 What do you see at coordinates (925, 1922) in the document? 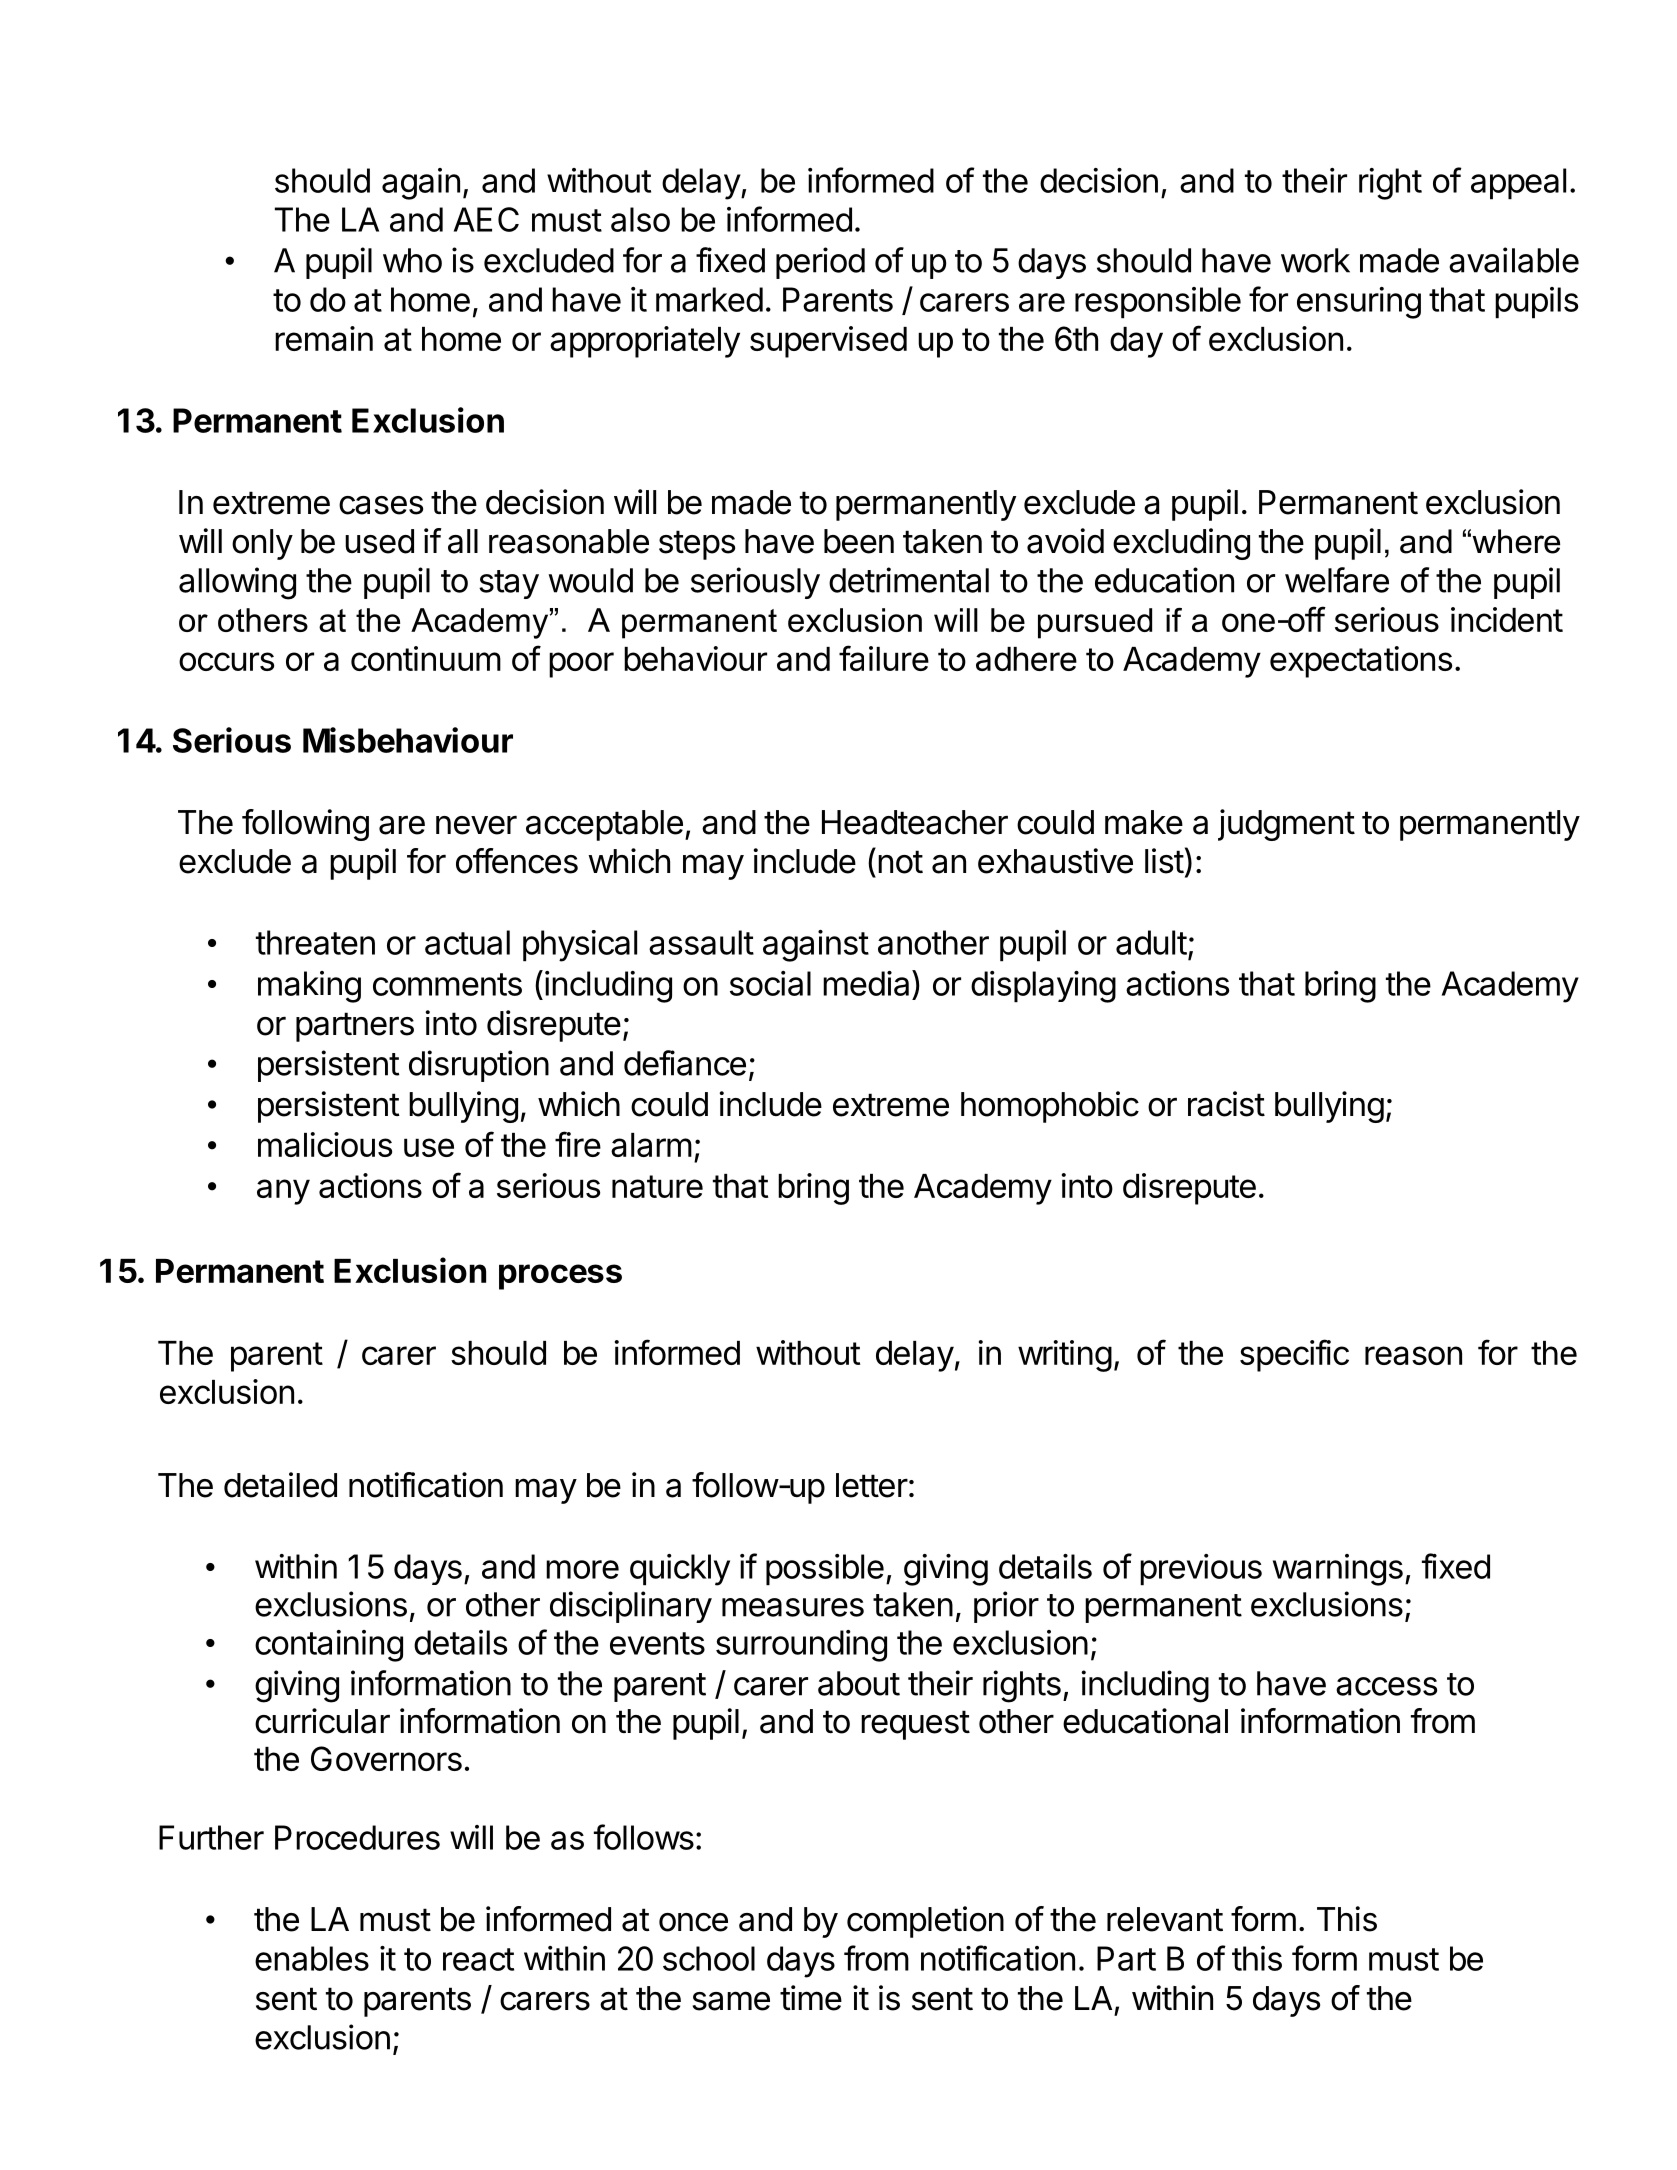
I see `completion` at bounding box center [925, 1922].
